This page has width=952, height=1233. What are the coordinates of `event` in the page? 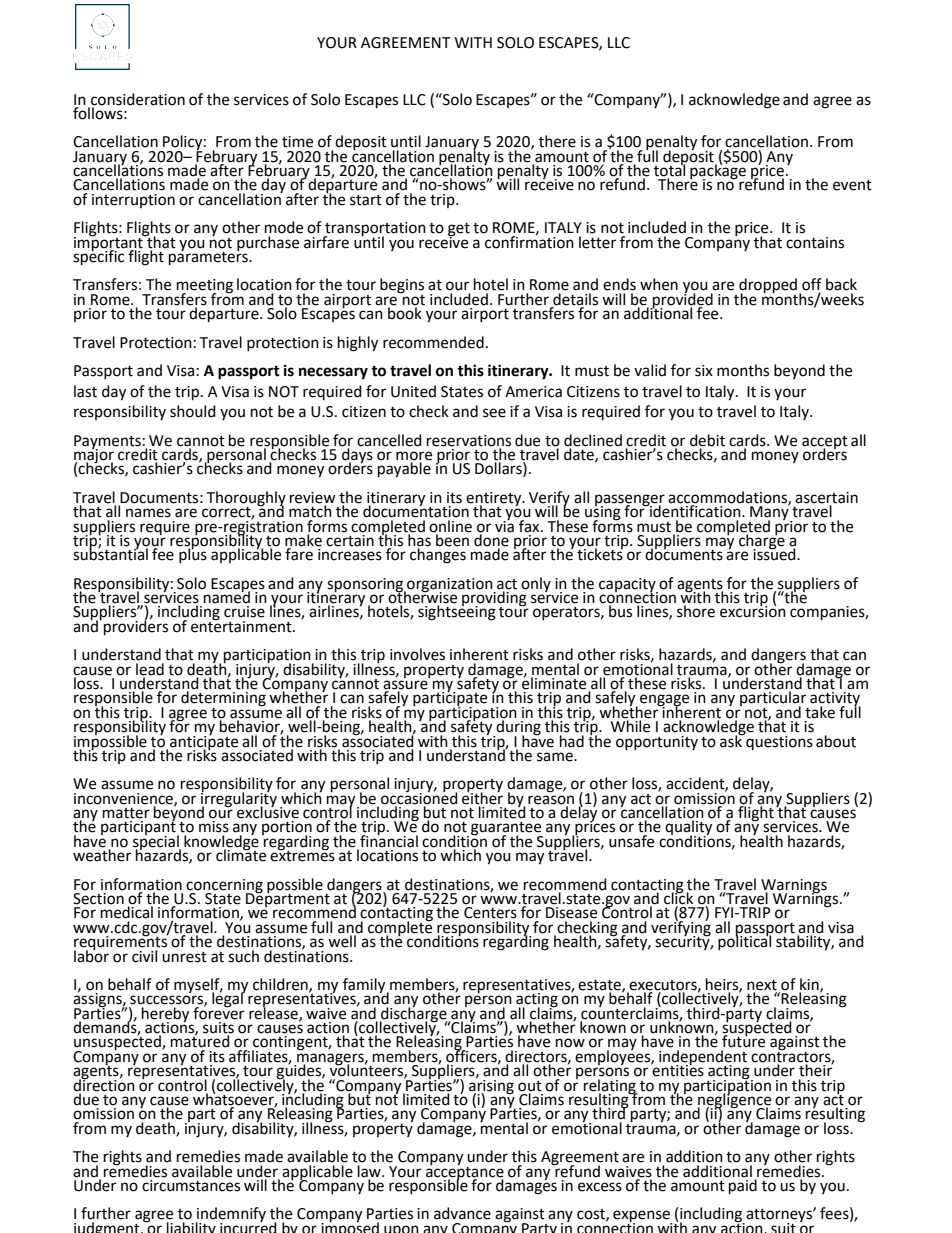 It's located at (852, 185).
